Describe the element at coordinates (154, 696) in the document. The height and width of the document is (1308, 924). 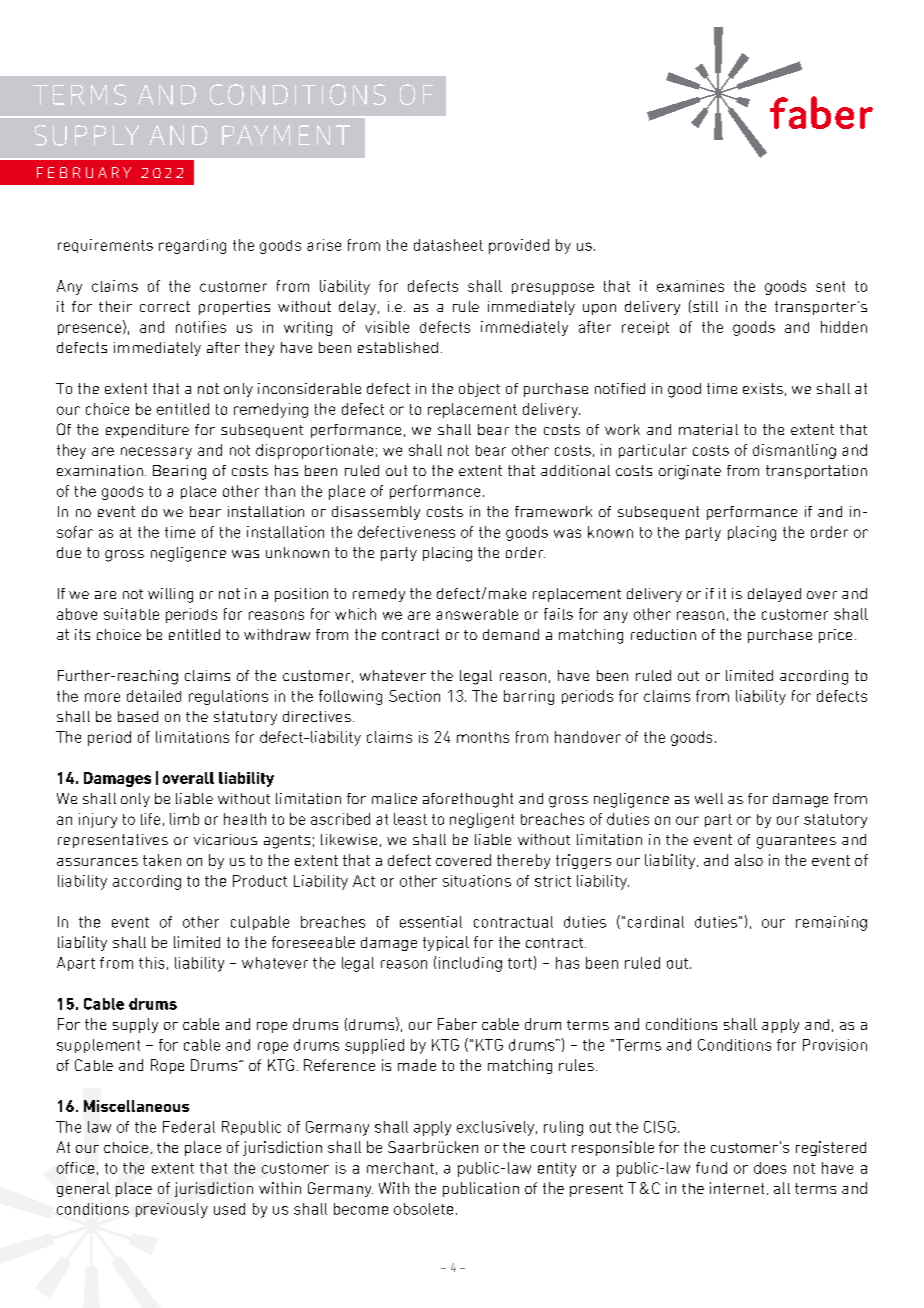
I see `detailed` at that location.
